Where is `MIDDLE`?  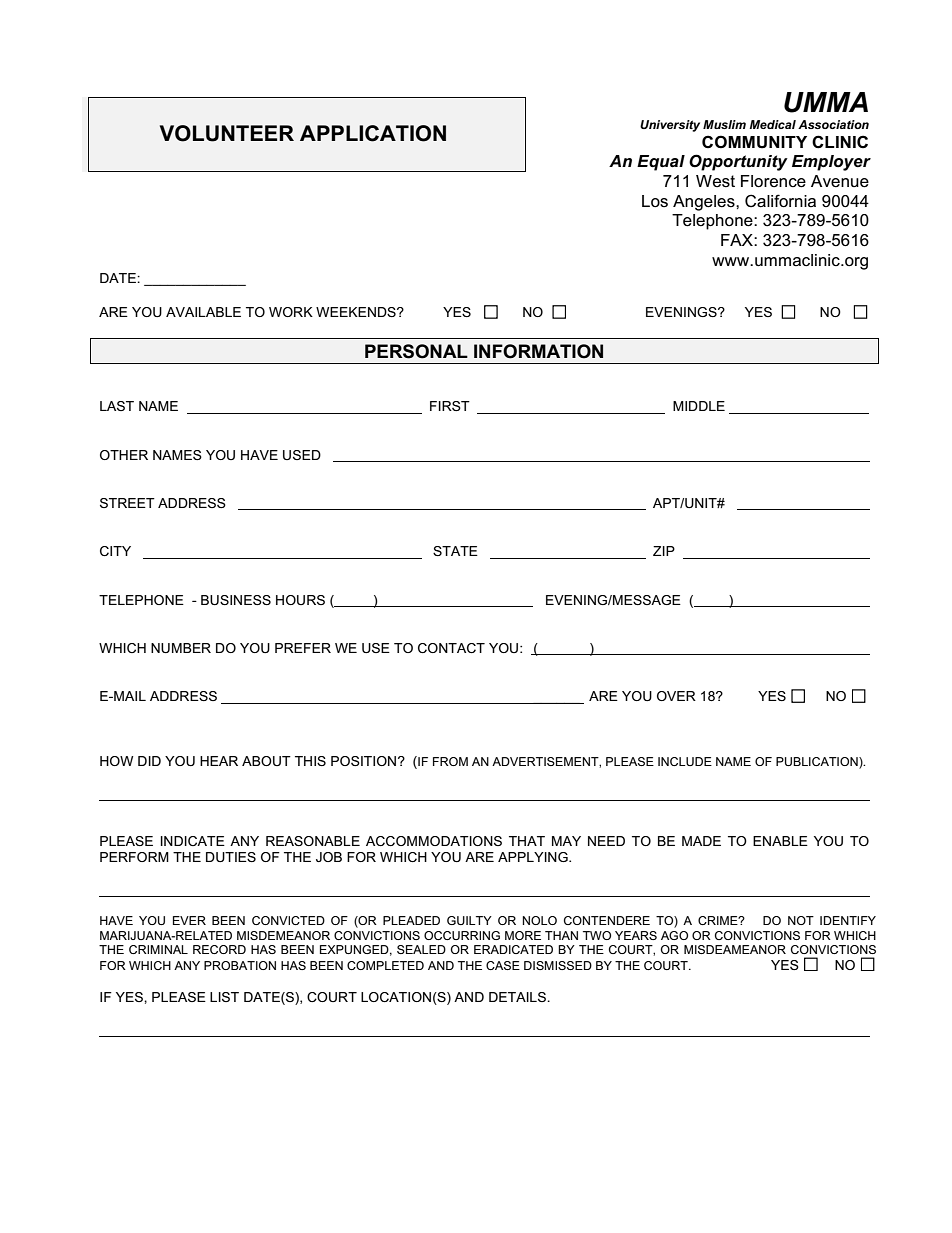 MIDDLE is located at coordinates (699, 406).
